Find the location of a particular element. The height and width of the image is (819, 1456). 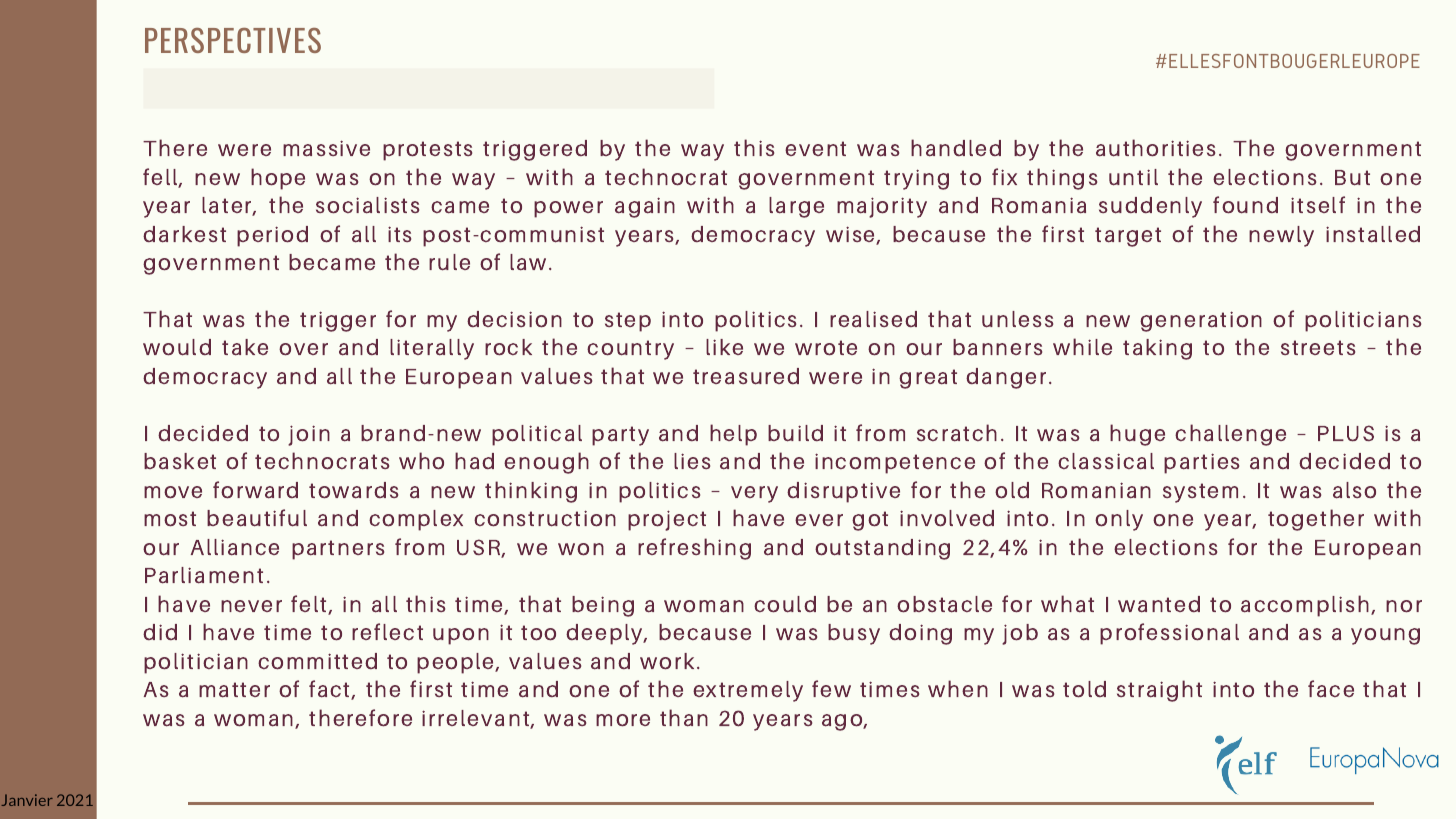

large is located at coordinates (796, 207).
